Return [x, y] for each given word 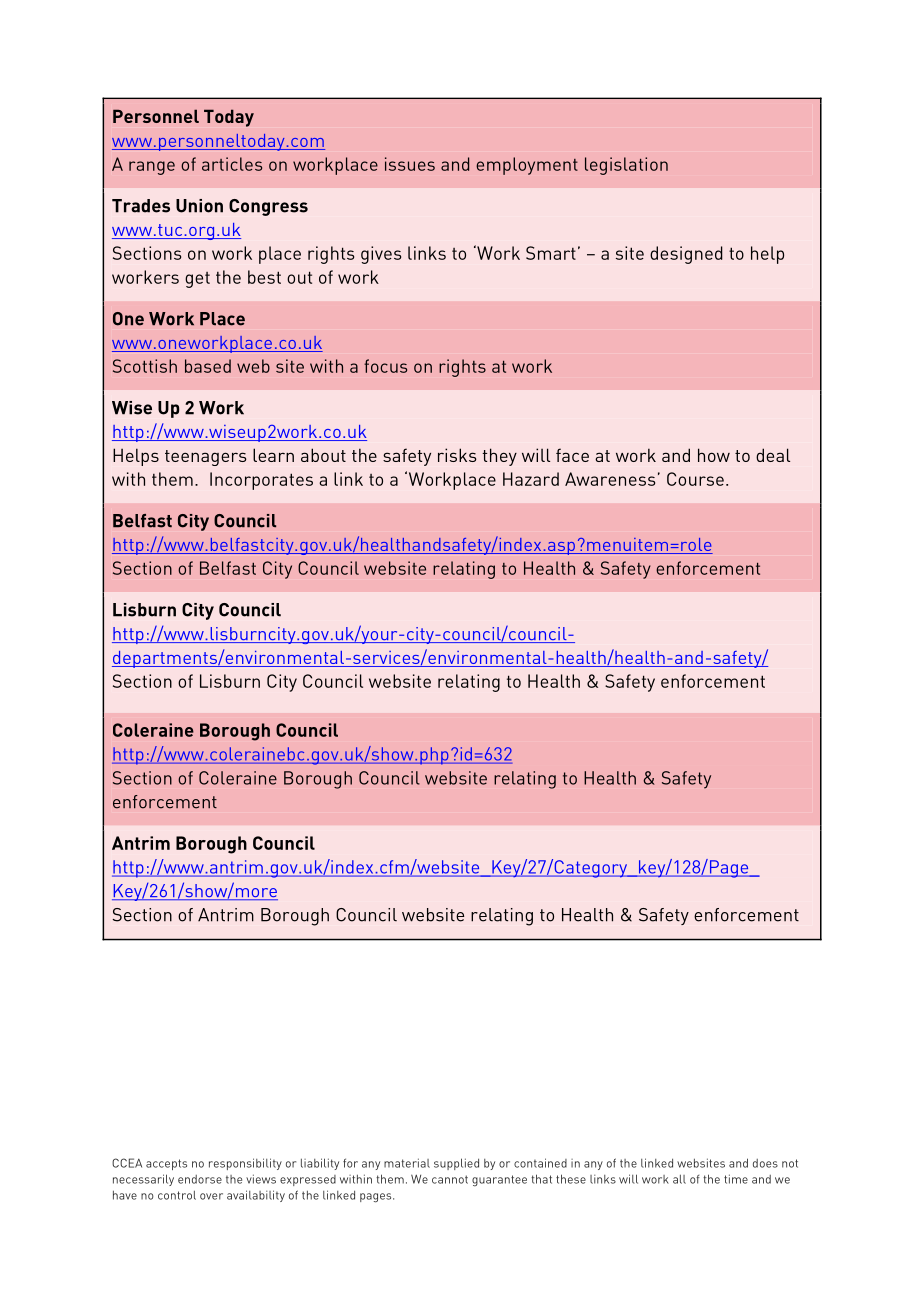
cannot [450, 1179]
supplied [456, 1164]
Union [199, 206]
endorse [200, 1179]
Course [695, 479]
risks [457, 455]
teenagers [206, 458]
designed [686, 255]
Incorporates [261, 481]
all [679, 1179]
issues [410, 164]
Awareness [610, 479]
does [765, 1163]
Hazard [531, 479]
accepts [166, 1164]
